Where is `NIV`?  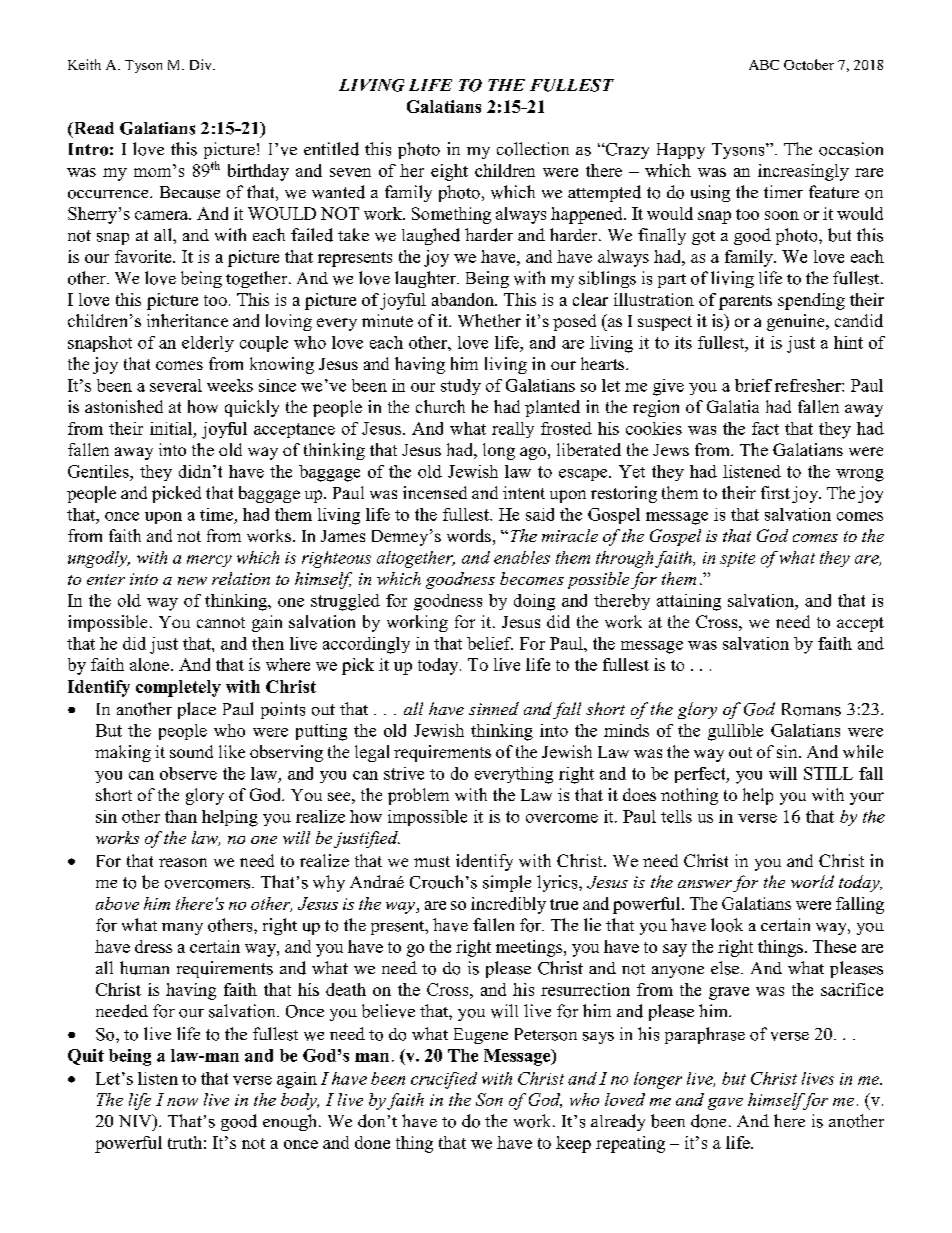
NIV is located at coordinates (136, 1120).
